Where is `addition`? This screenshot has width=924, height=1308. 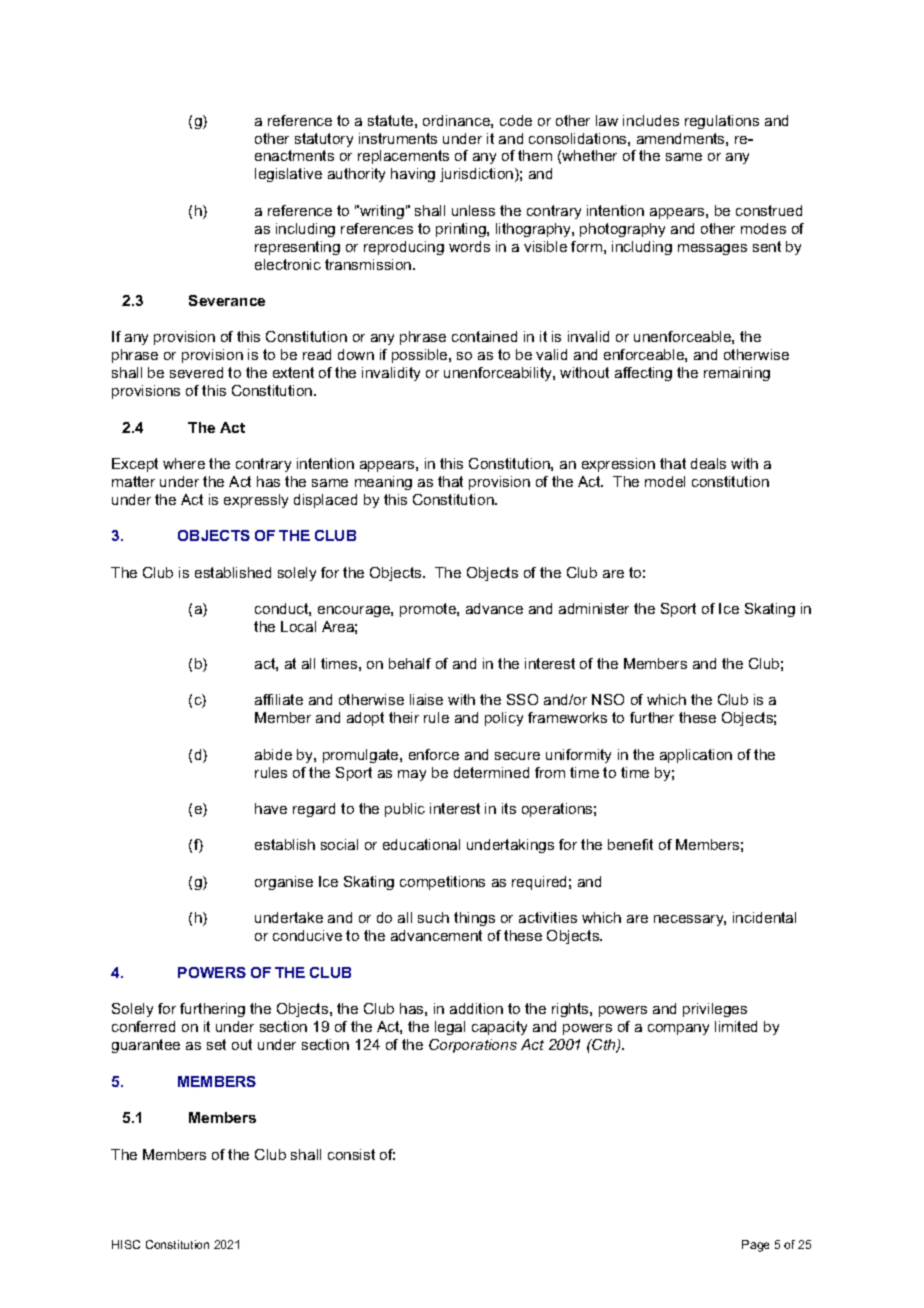
addition is located at coordinates (476, 1008).
